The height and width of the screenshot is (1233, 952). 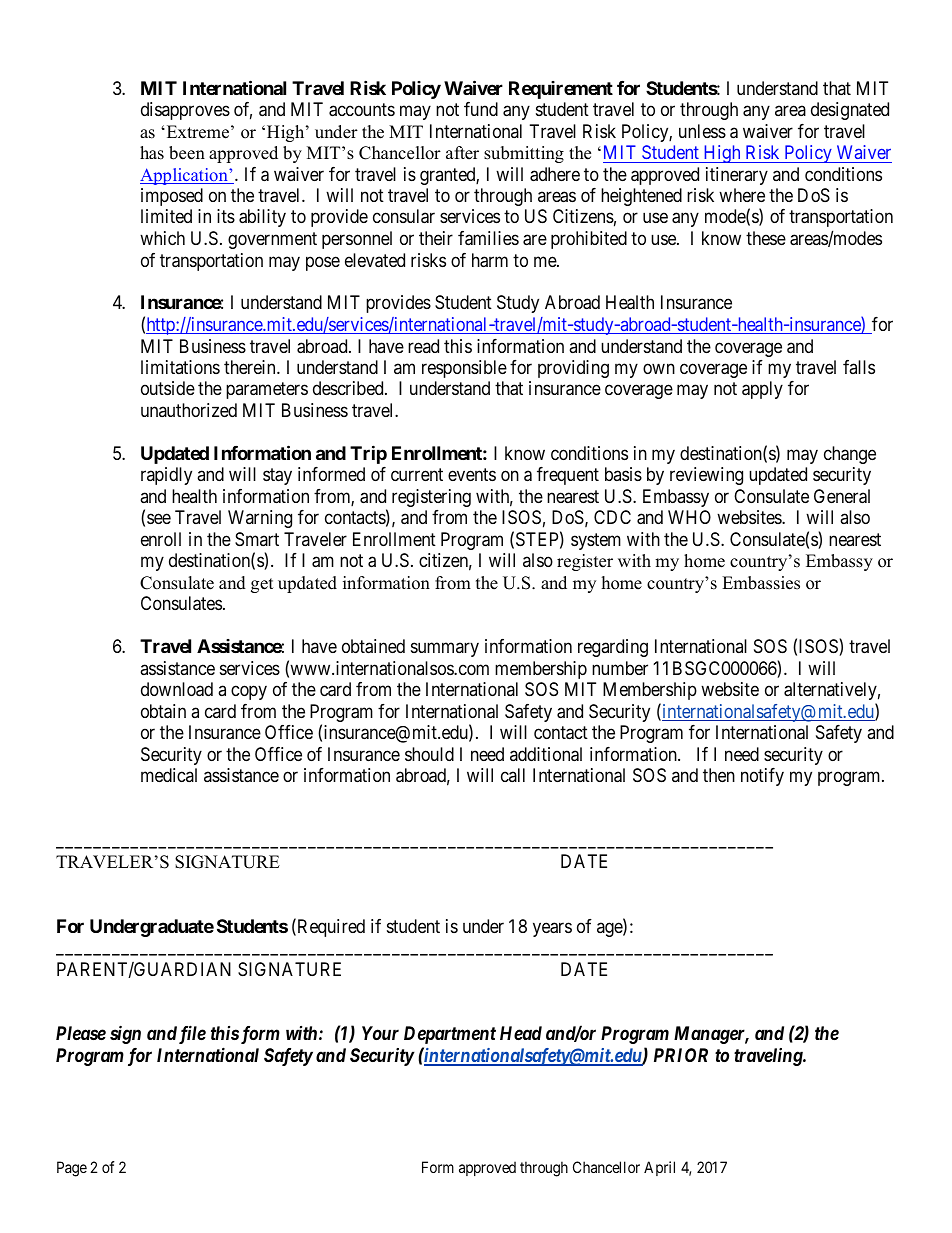 What do you see at coordinates (177, 689) in the screenshot?
I see `download` at bounding box center [177, 689].
